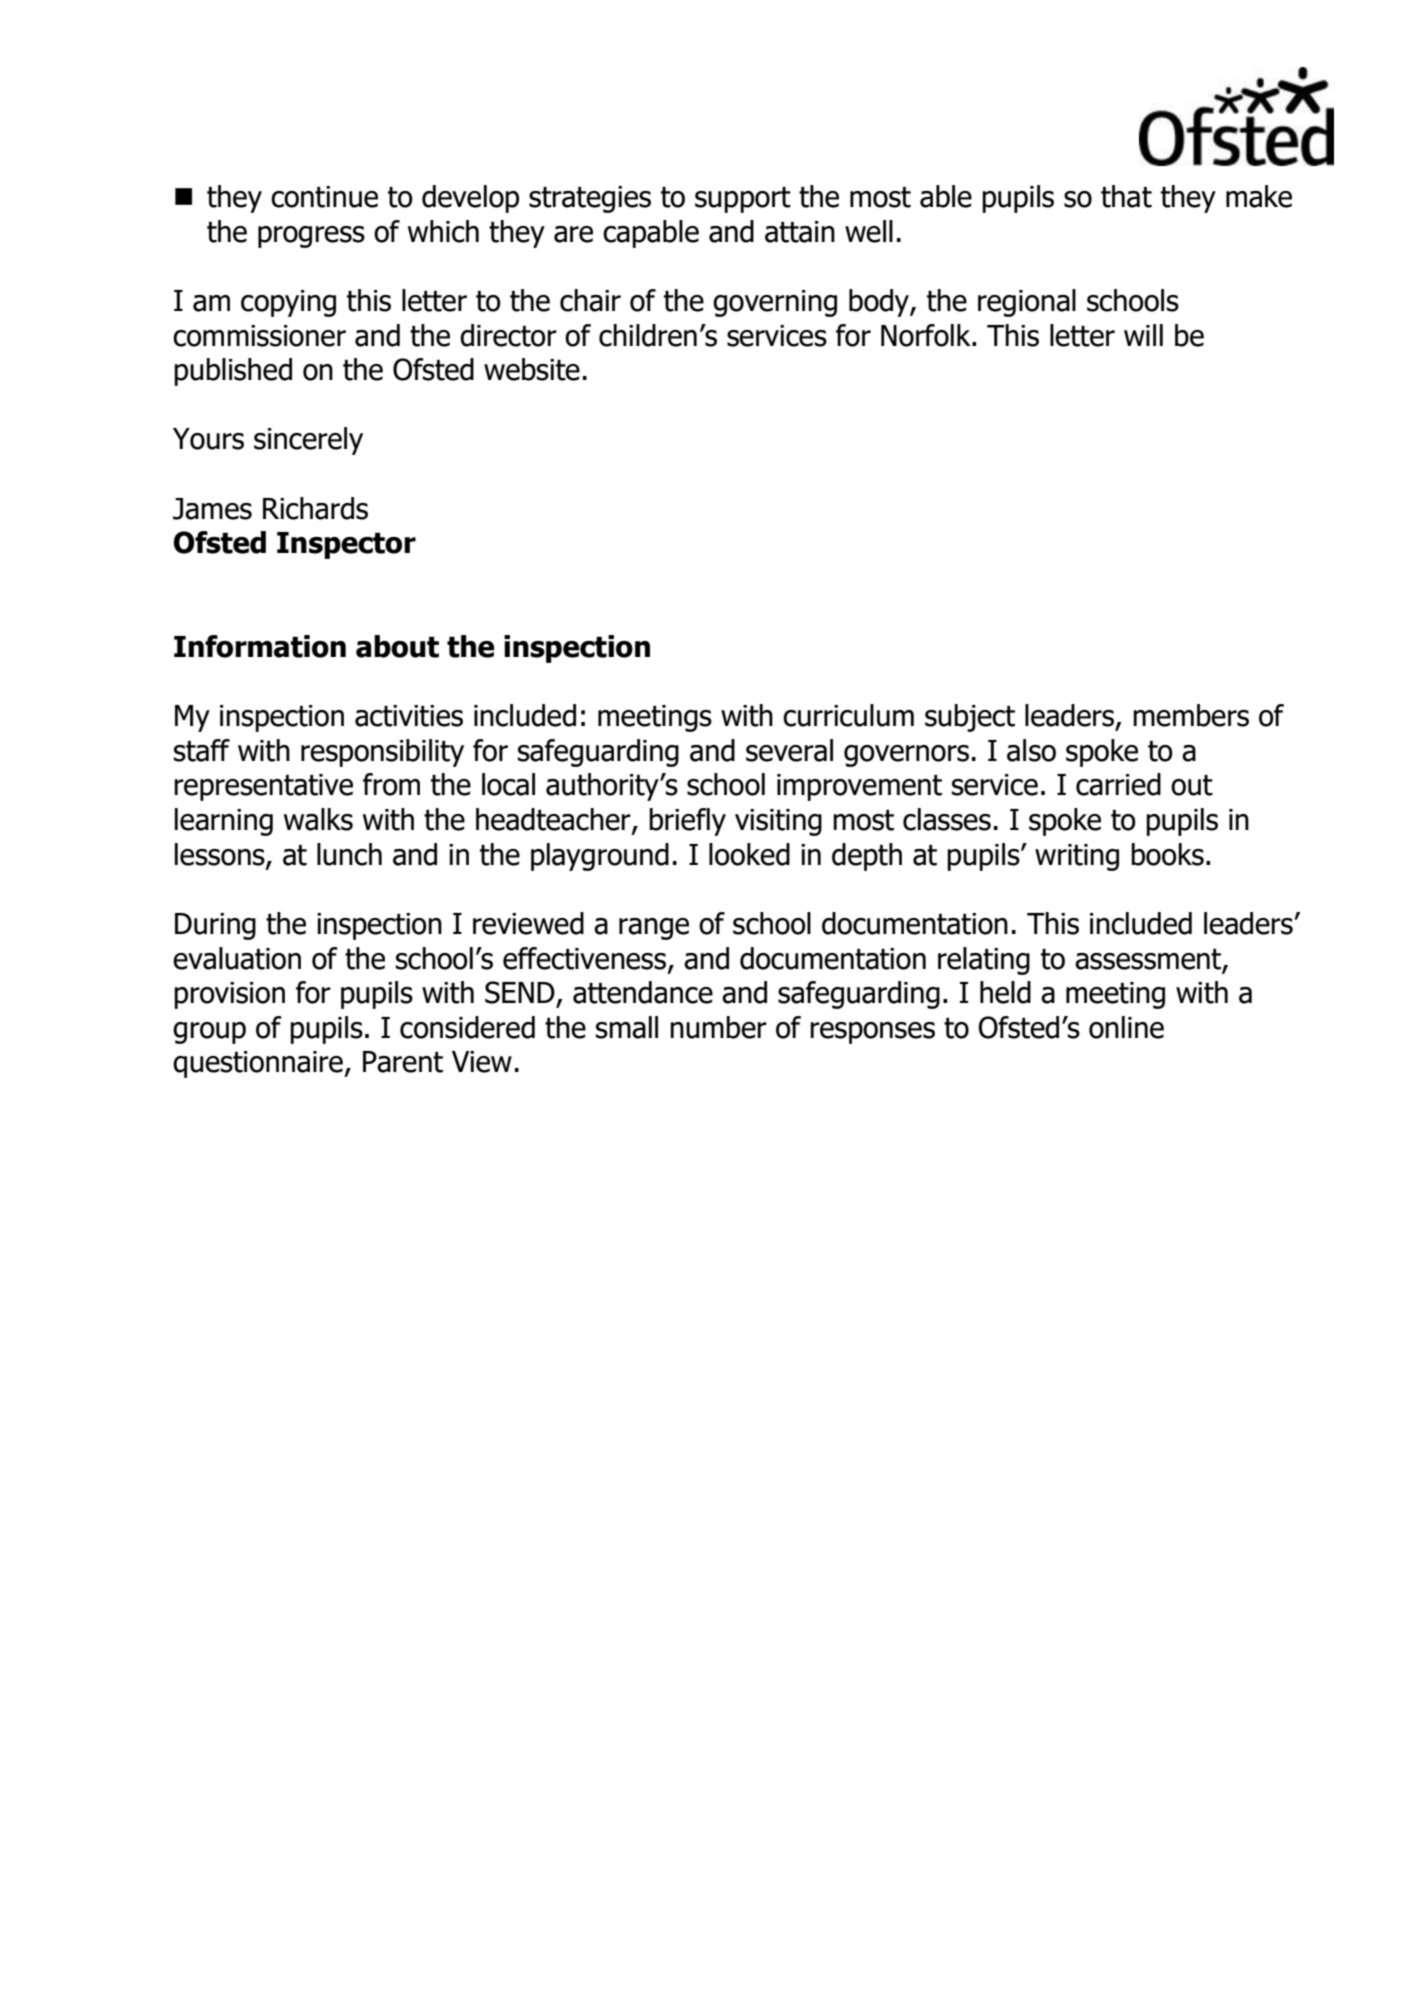 The width and height of the screenshot is (1416, 2004). I want to click on Parent, so click(403, 1062).
